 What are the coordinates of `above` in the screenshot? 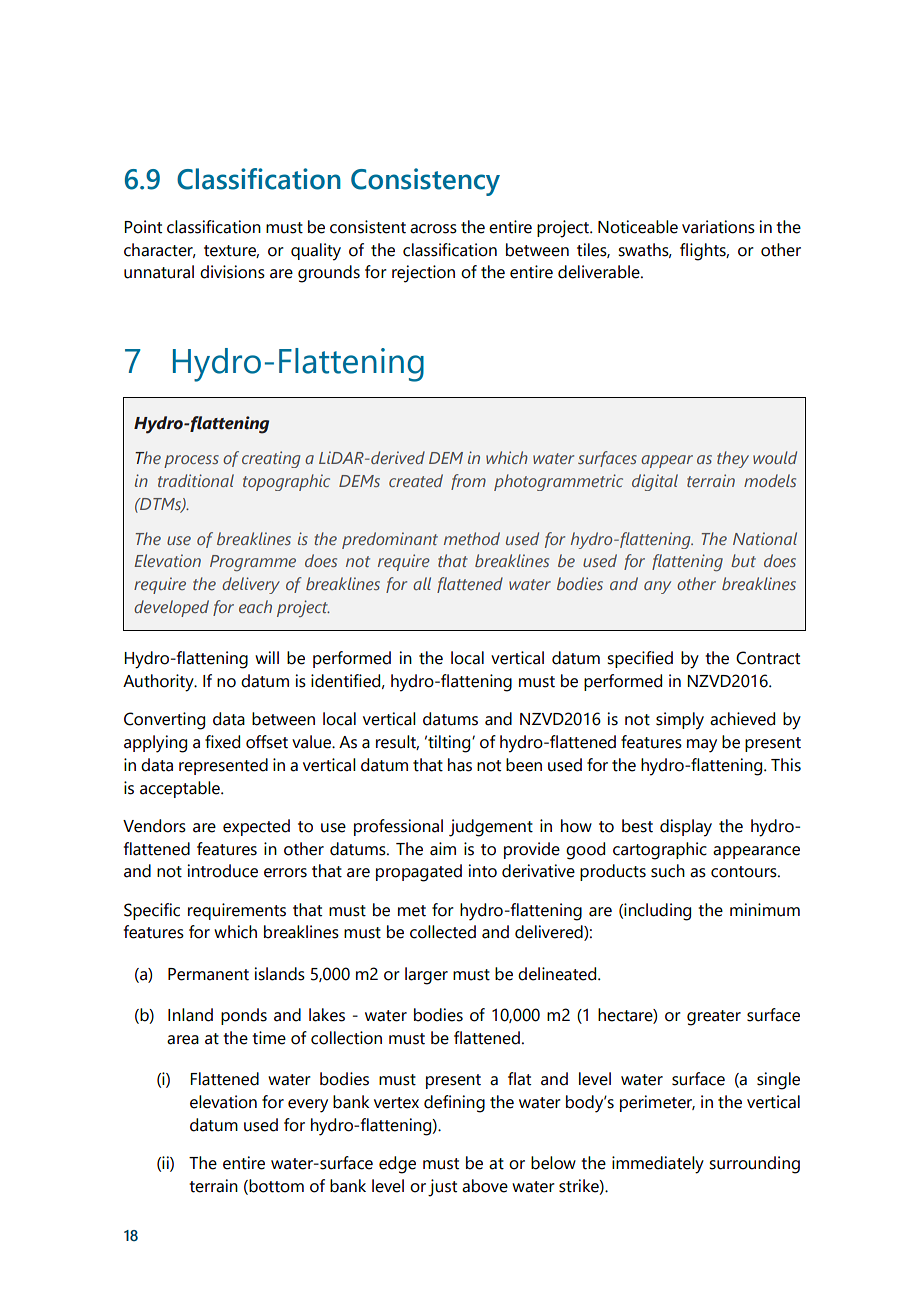 It's located at (485, 1186).
